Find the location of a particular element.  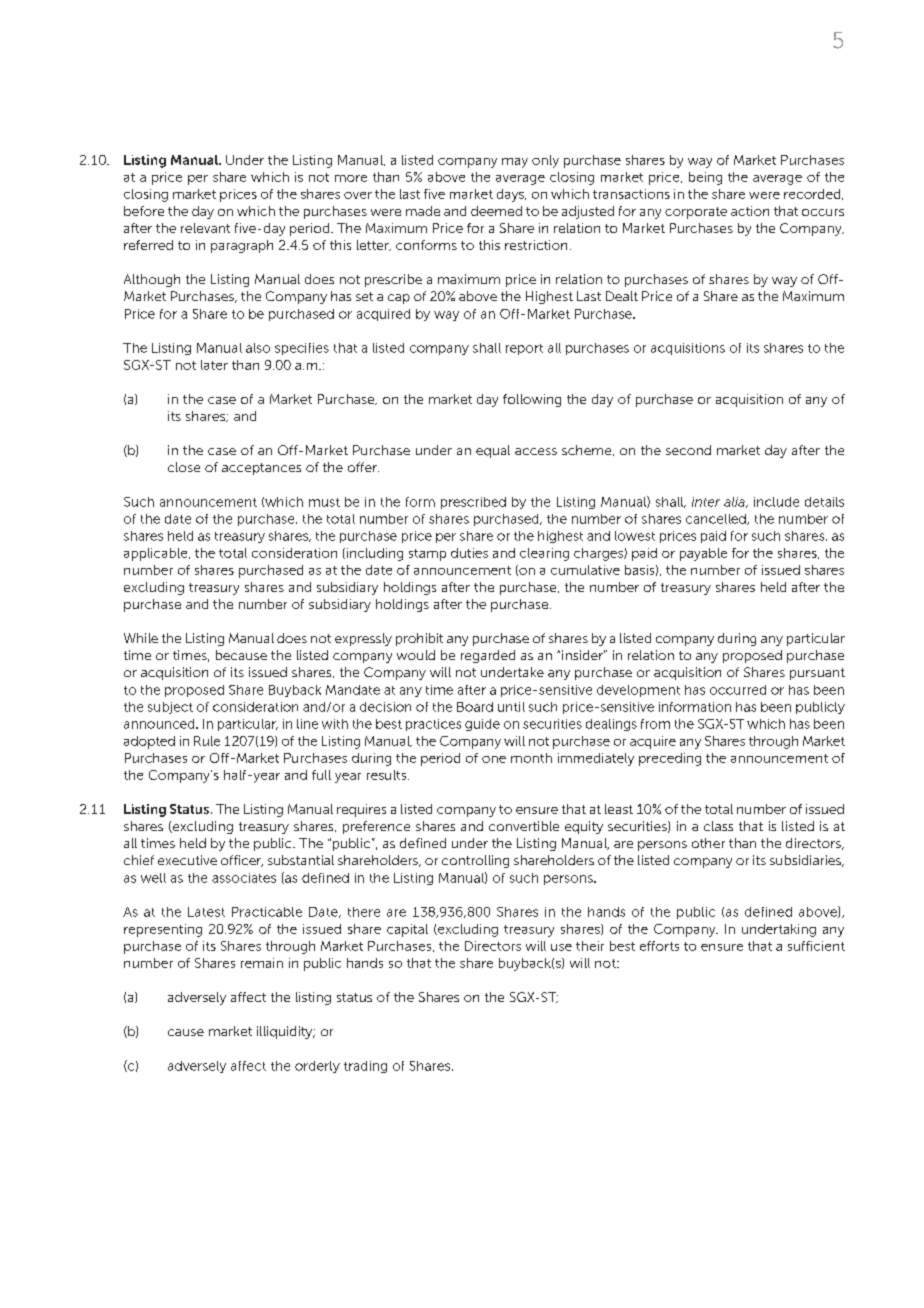

alia is located at coordinates (735, 502).
